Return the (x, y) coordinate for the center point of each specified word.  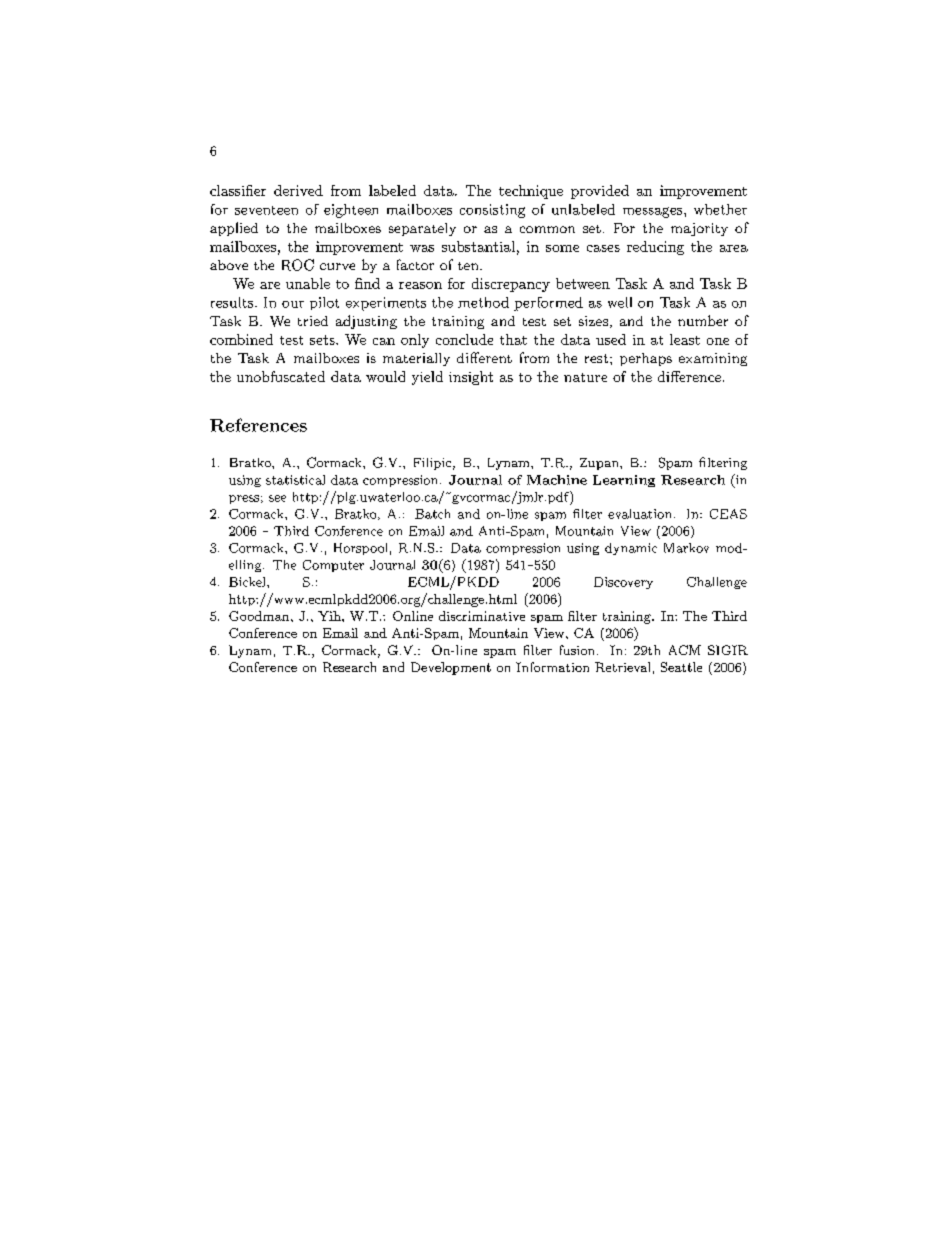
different (484, 357)
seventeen (266, 210)
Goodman (260, 616)
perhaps (646, 359)
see (277, 498)
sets (323, 340)
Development (451, 668)
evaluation (639, 514)
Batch (432, 514)
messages (654, 212)
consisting (492, 211)
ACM (685, 650)
